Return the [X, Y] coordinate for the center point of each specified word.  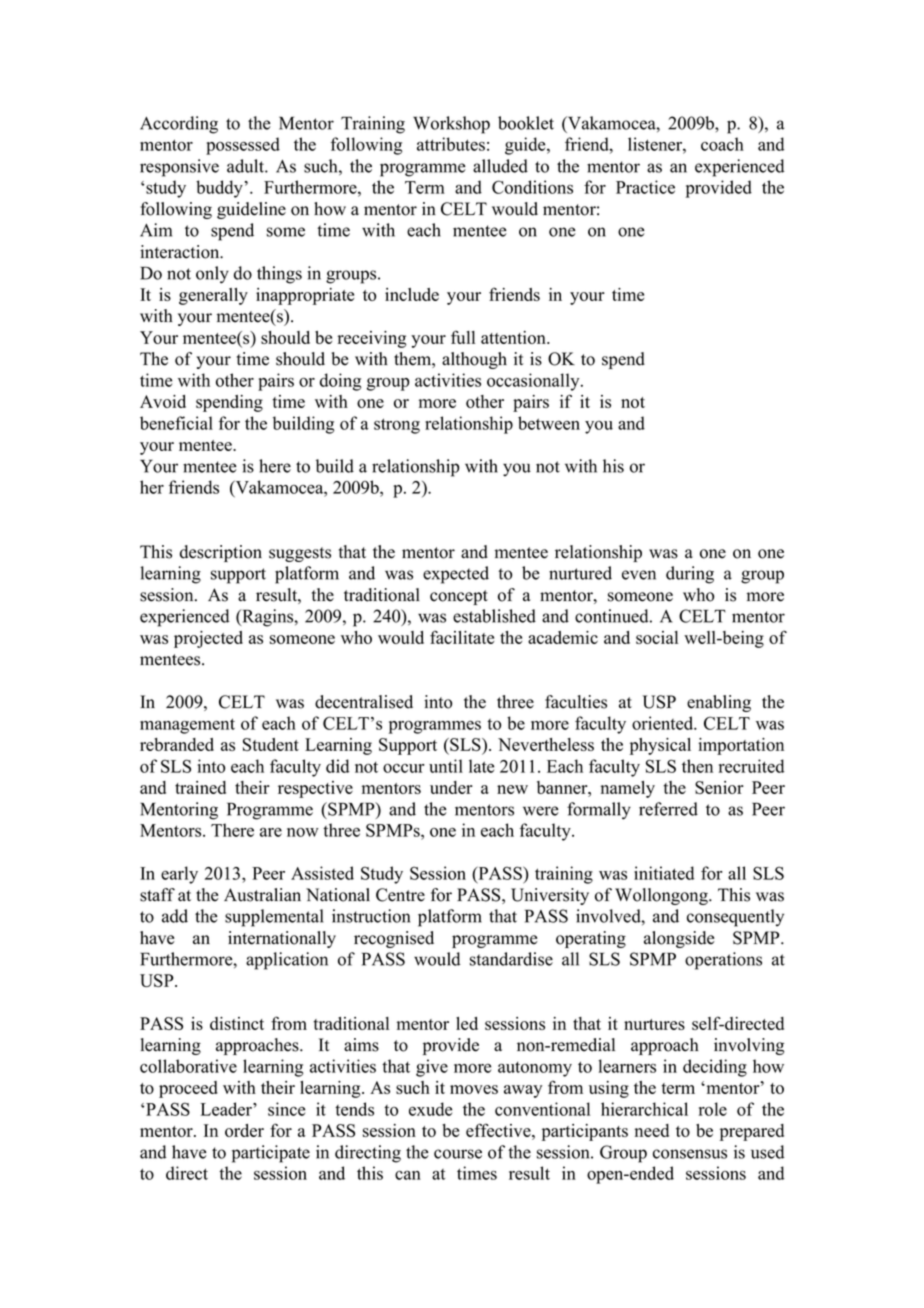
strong [397, 426]
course [458, 1154]
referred [668, 809]
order [244, 1130]
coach [722, 144]
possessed [243, 146]
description [221, 553]
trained [200, 787]
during [690, 575]
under [451, 787]
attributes [451, 144]
